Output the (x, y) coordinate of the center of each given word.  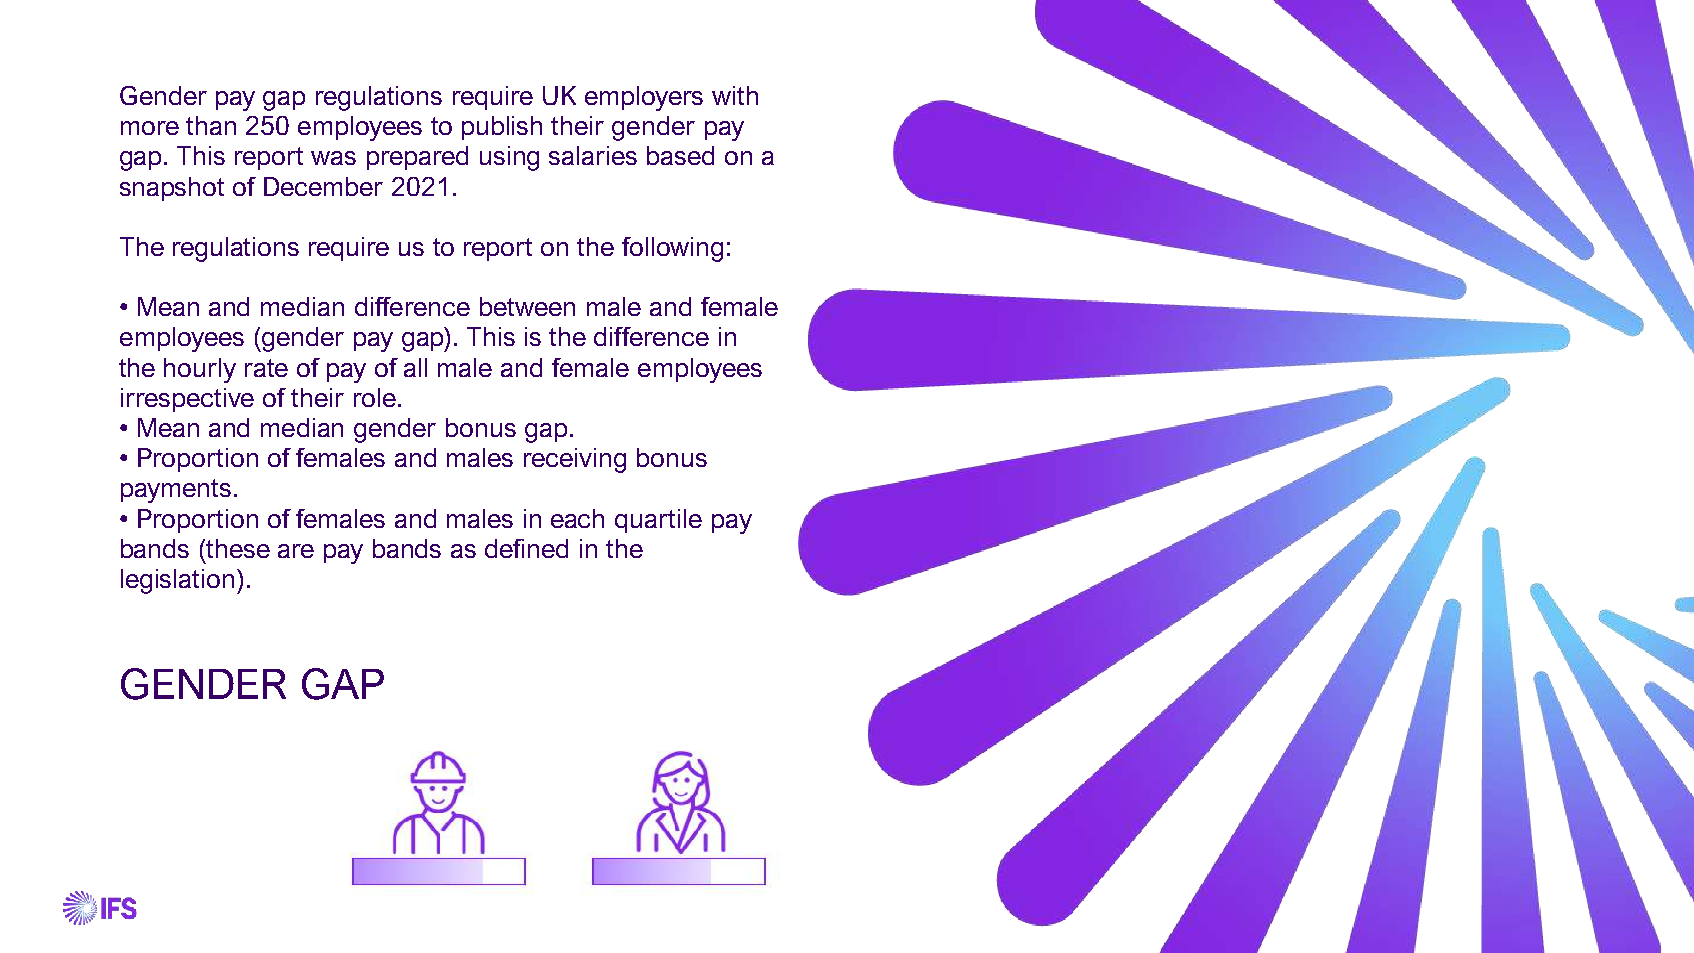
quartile (658, 521)
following (672, 249)
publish (502, 128)
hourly (200, 370)
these (237, 548)
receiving (575, 460)
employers (644, 98)
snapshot (172, 189)
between (527, 306)
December (323, 186)
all (415, 367)
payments (176, 491)
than (211, 125)
